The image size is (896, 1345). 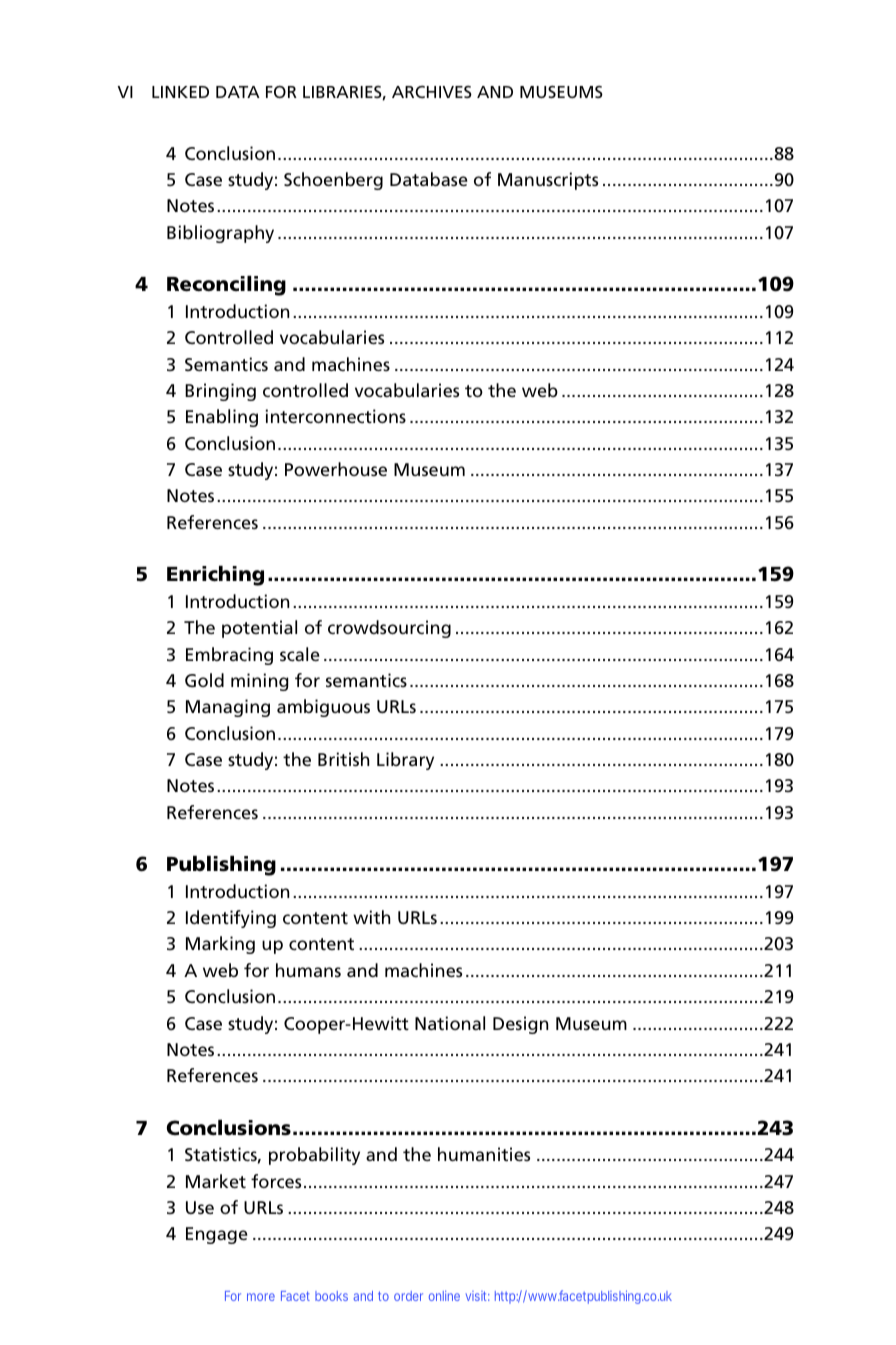 I want to click on Manuscripts, so click(x=548, y=181).
